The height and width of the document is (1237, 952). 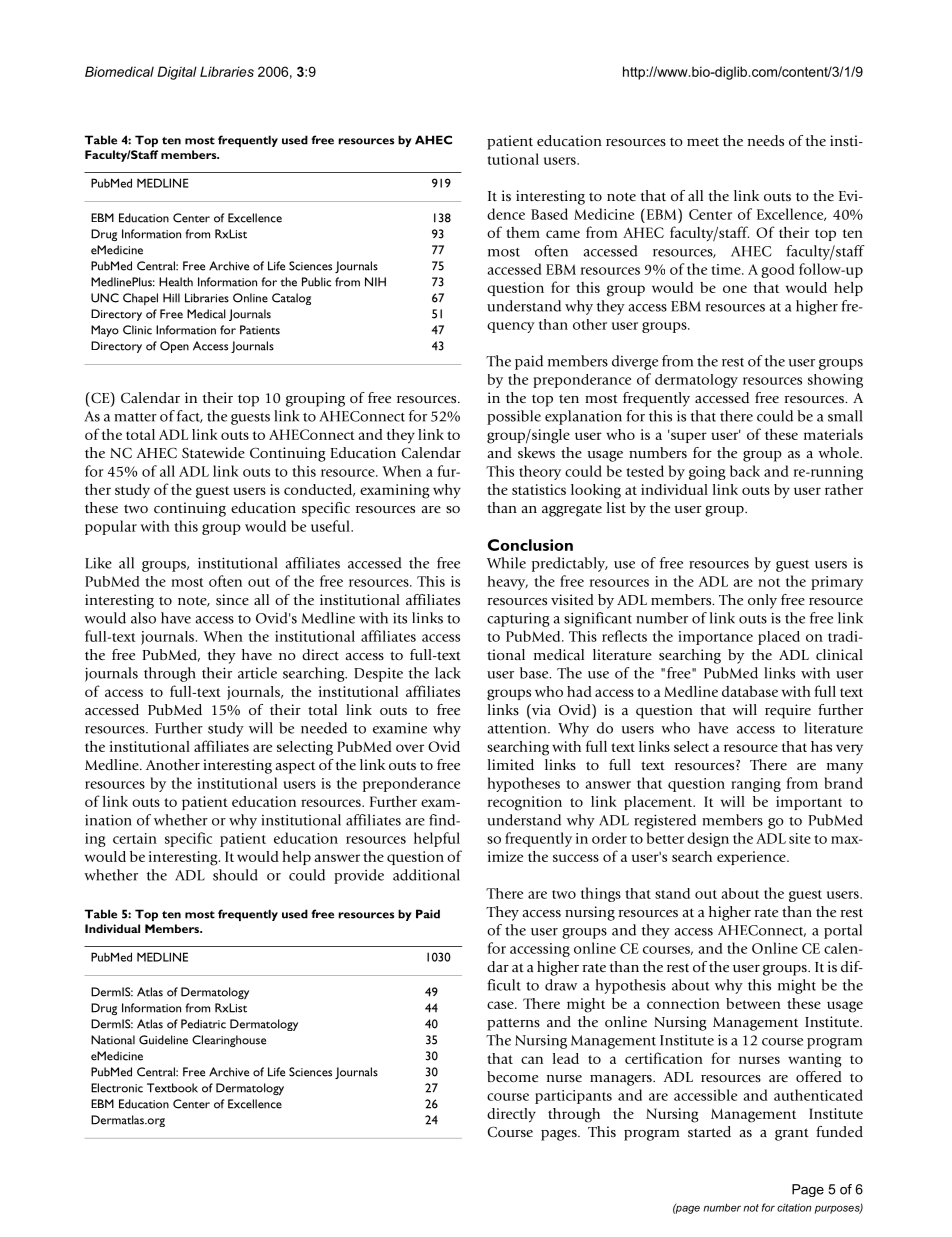 What do you see at coordinates (117, 1088) in the document?
I see `Electronic` at bounding box center [117, 1088].
